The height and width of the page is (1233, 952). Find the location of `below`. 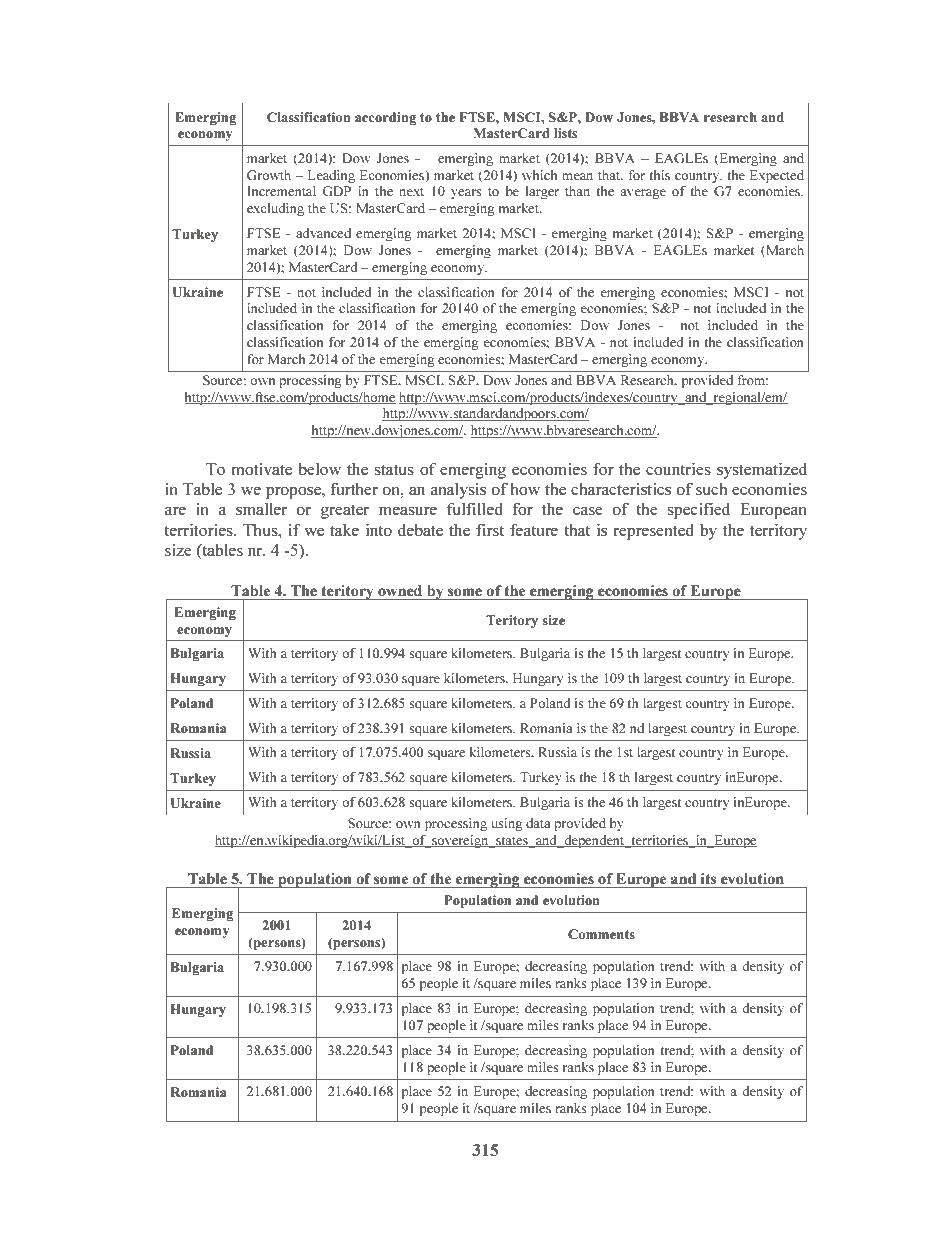

below is located at coordinates (320, 469).
